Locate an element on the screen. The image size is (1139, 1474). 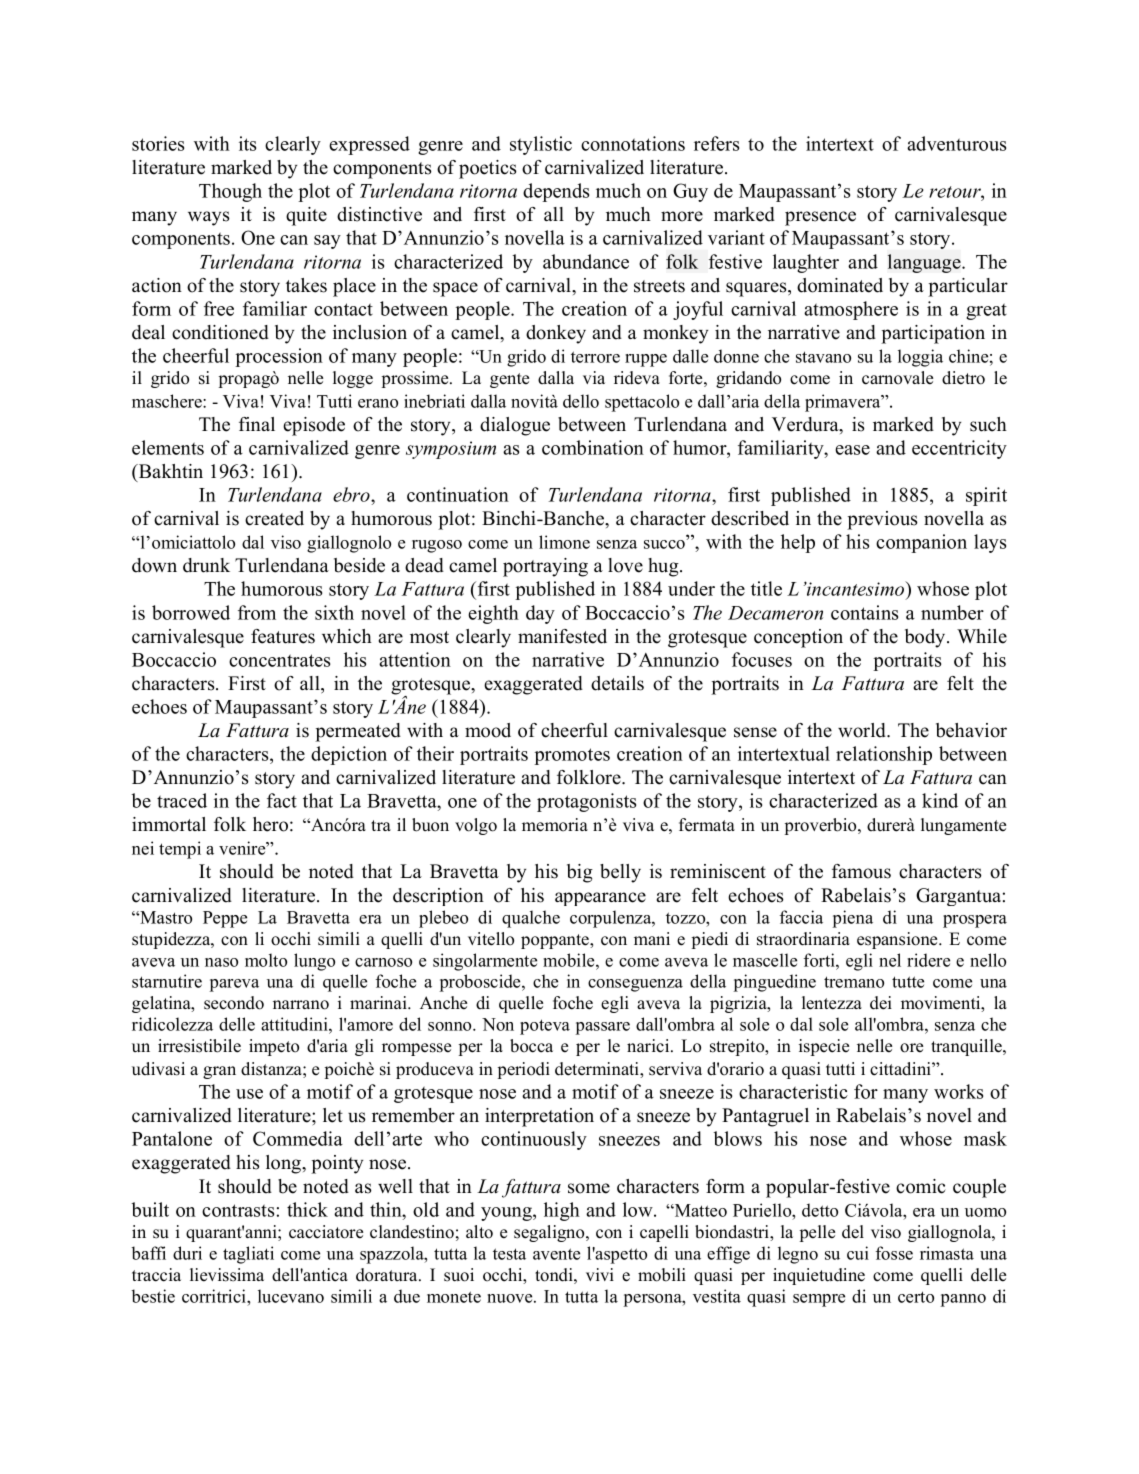
Though is located at coordinates (230, 192).
